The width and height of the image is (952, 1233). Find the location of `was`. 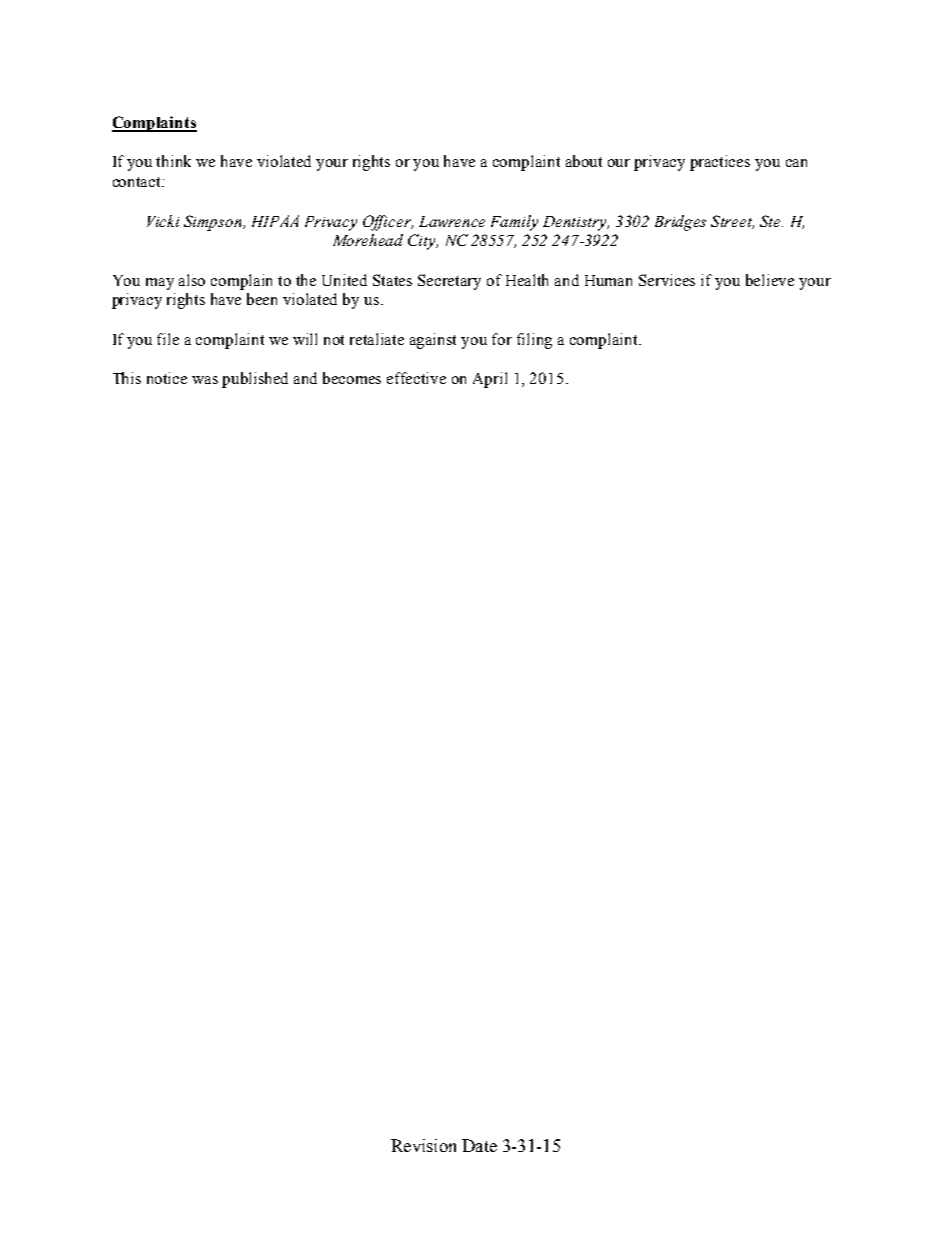

was is located at coordinates (205, 380).
